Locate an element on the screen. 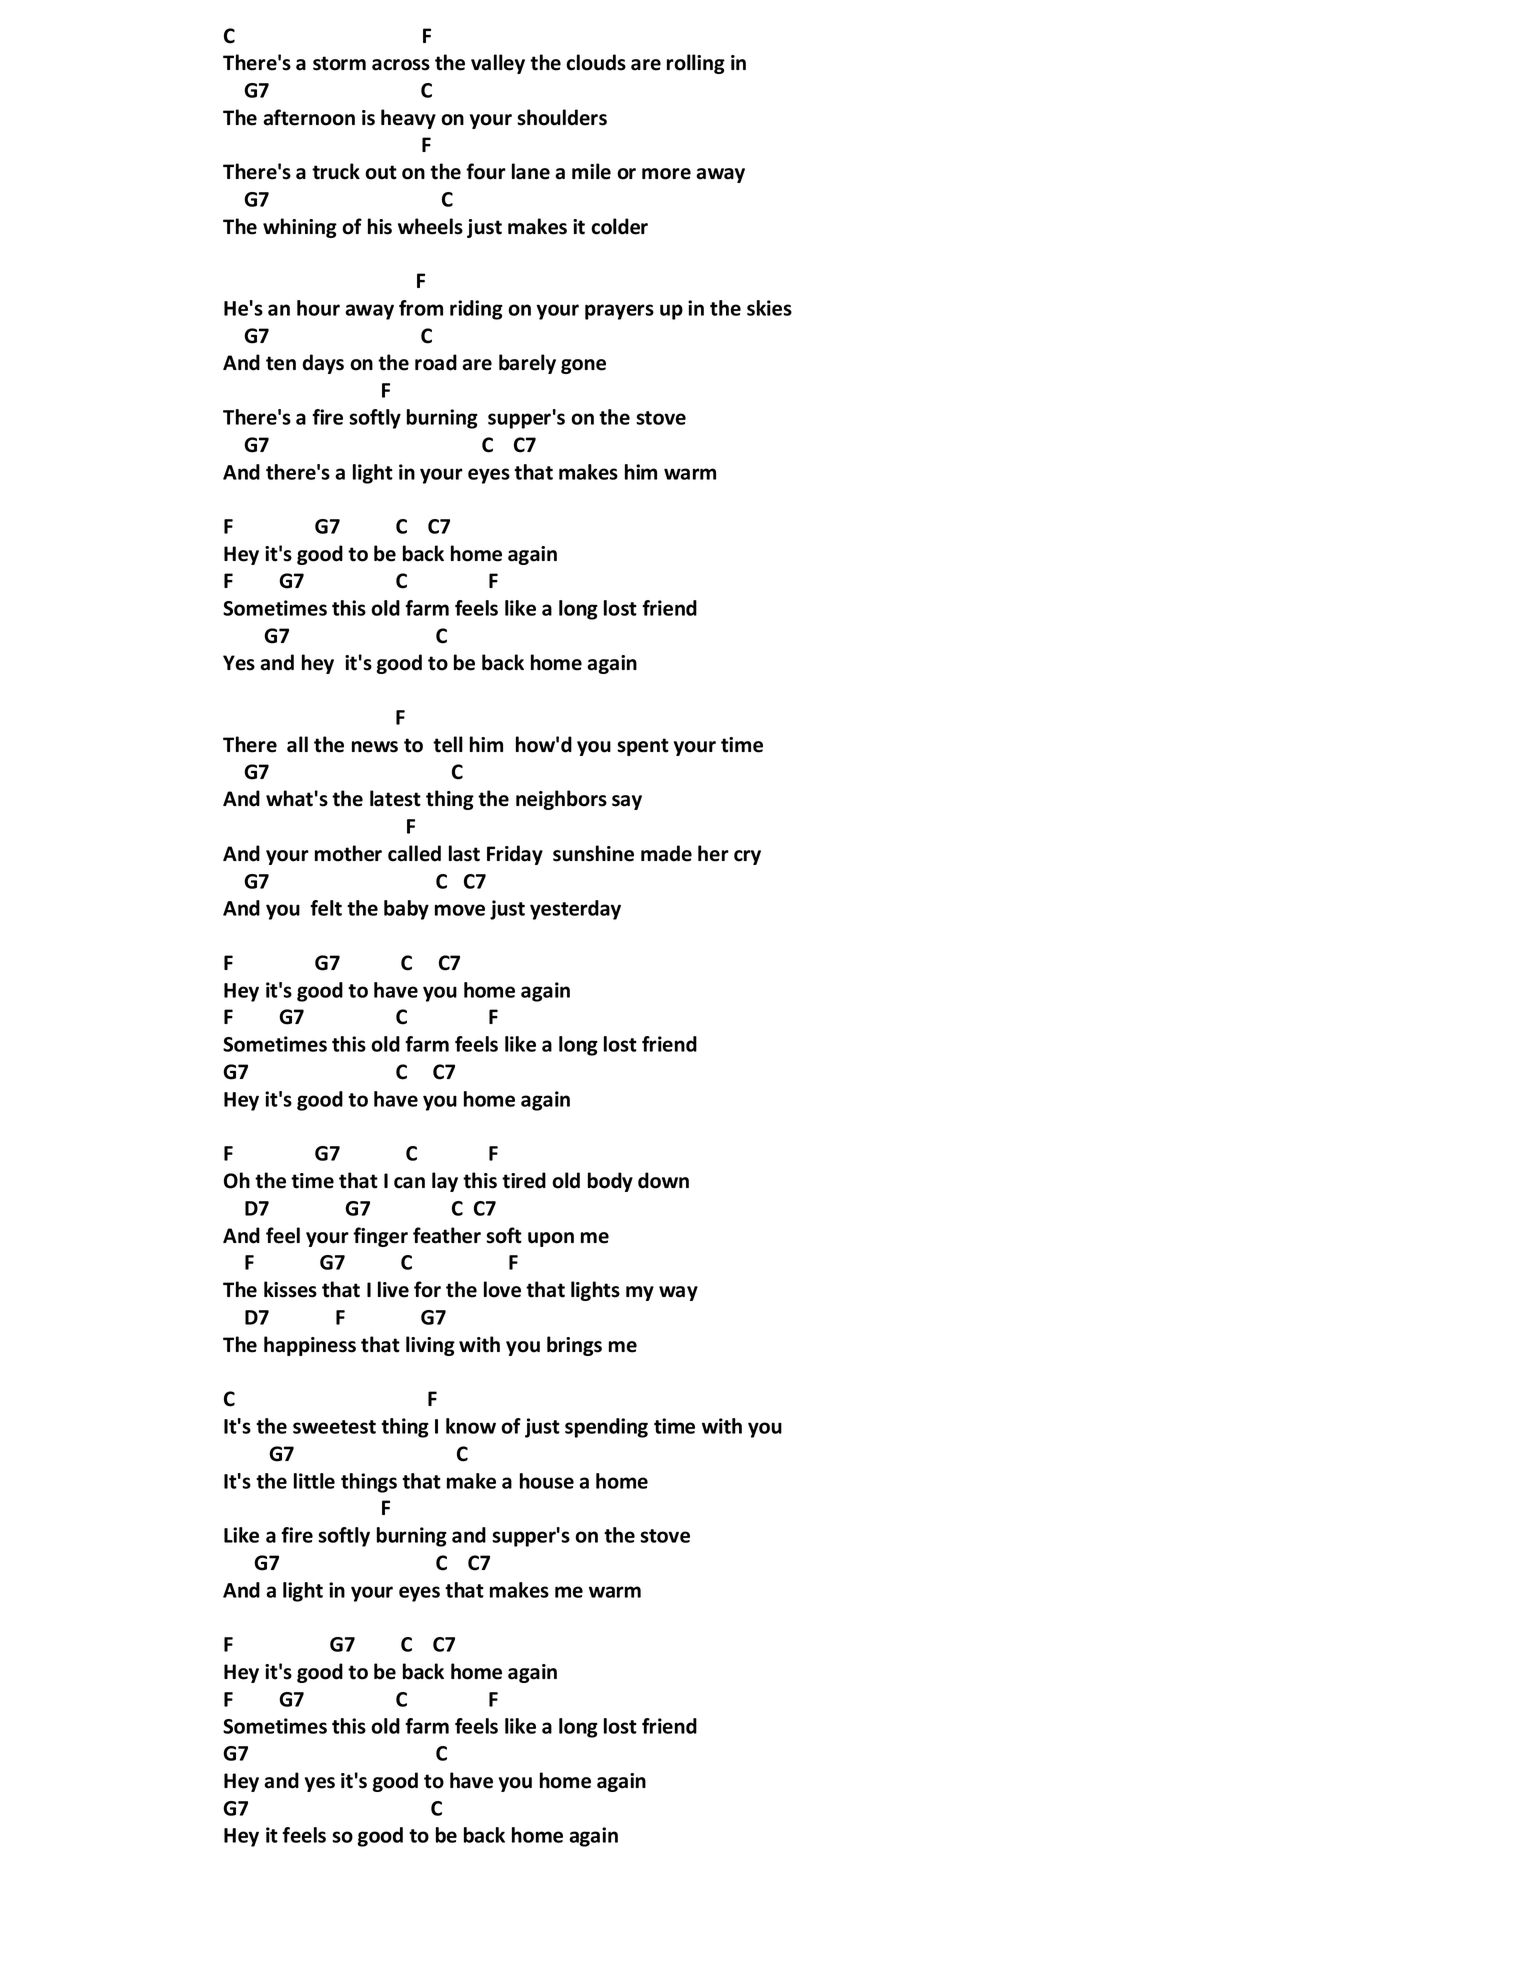 The image size is (1518, 1965). barely is located at coordinates (527, 364).
